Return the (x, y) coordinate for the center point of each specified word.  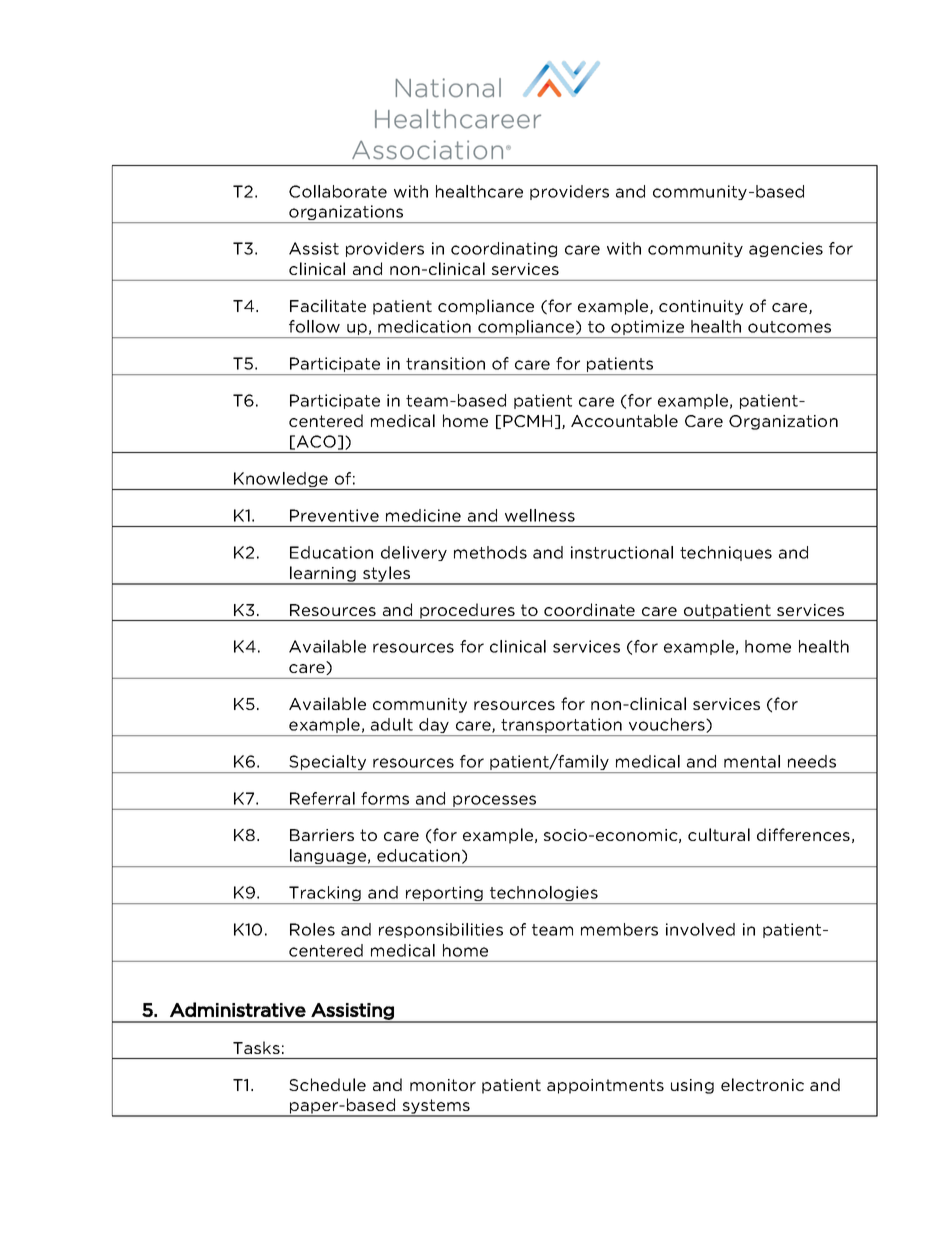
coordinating (504, 249)
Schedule (327, 1084)
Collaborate (338, 191)
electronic (762, 1084)
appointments (605, 1086)
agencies (786, 249)
